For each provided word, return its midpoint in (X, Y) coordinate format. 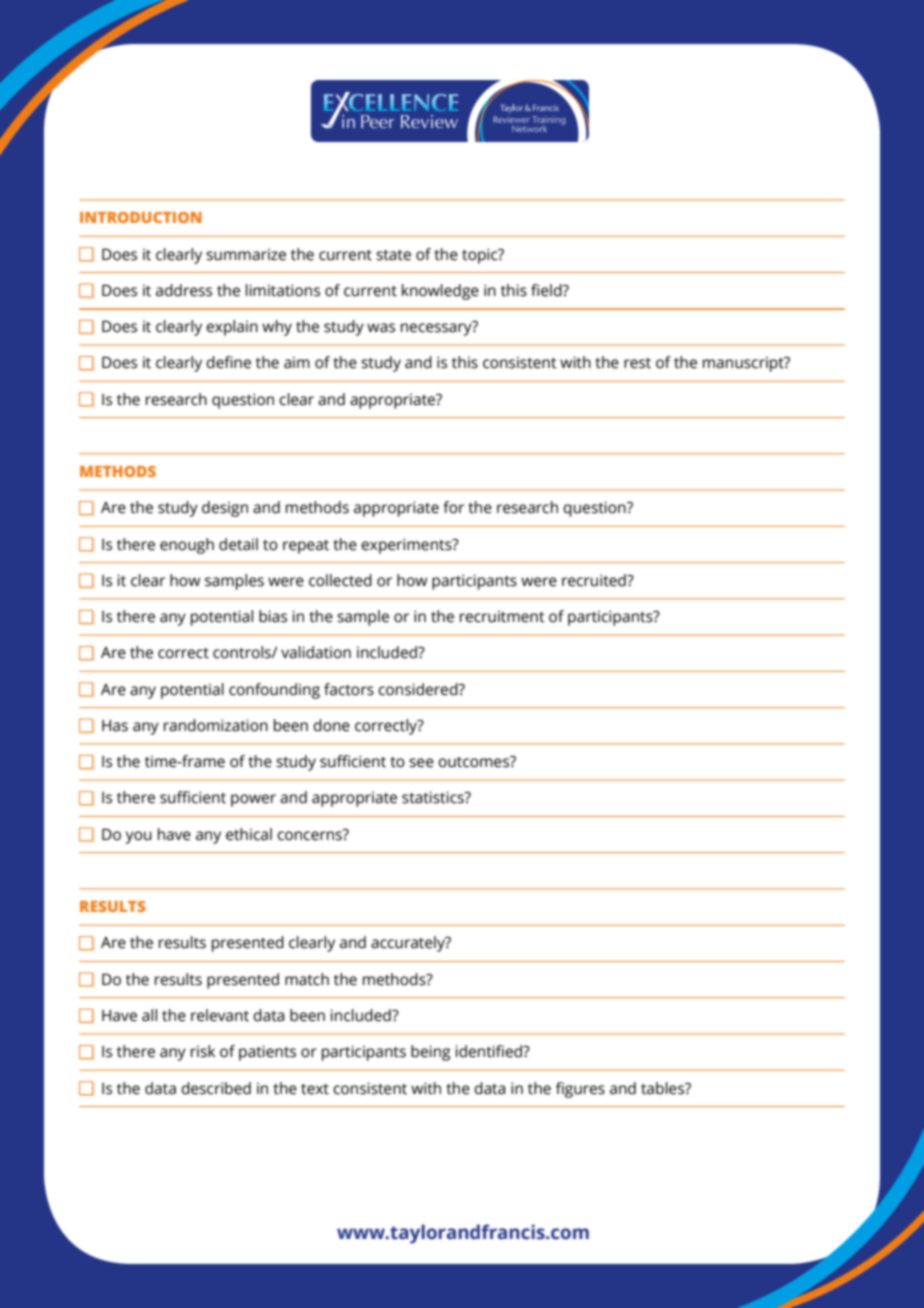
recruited (595, 580)
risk (203, 1051)
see (421, 763)
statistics (434, 797)
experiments (407, 546)
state (393, 255)
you (139, 837)
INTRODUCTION (141, 217)
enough (187, 546)
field (547, 290)
